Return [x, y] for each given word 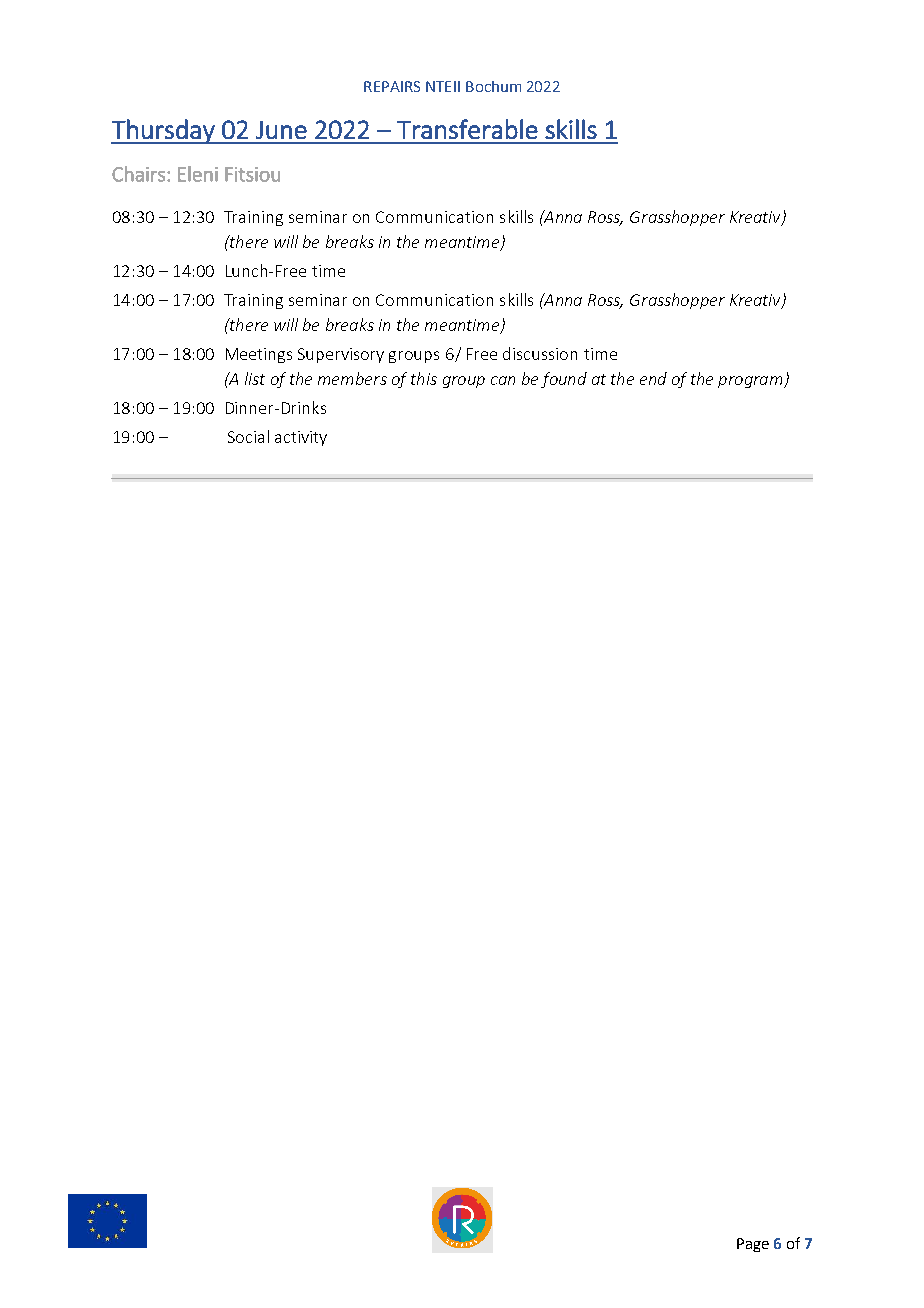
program [751, 382]
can [503, 380]
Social [248, 436]
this [424, 378]
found [564, 380]
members [352, 378]
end [653, 378]
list [255, 378]
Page [753, 1245]
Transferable [467, 129]
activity [301, 438]
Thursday [164, 131]
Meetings [259, 355]
